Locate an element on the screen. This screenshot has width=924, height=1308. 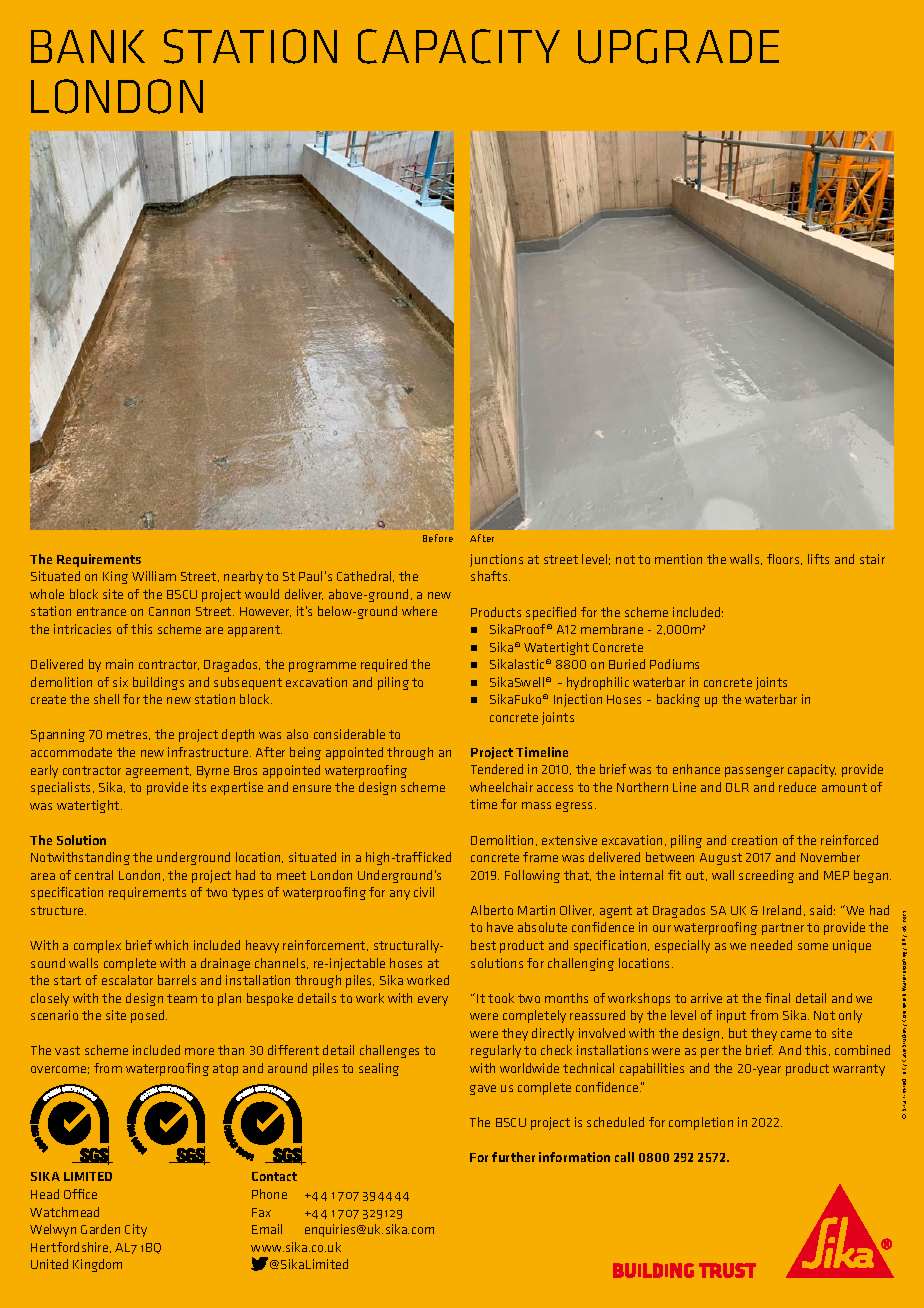
UPGRADE is located at coordinates (678, 46).
